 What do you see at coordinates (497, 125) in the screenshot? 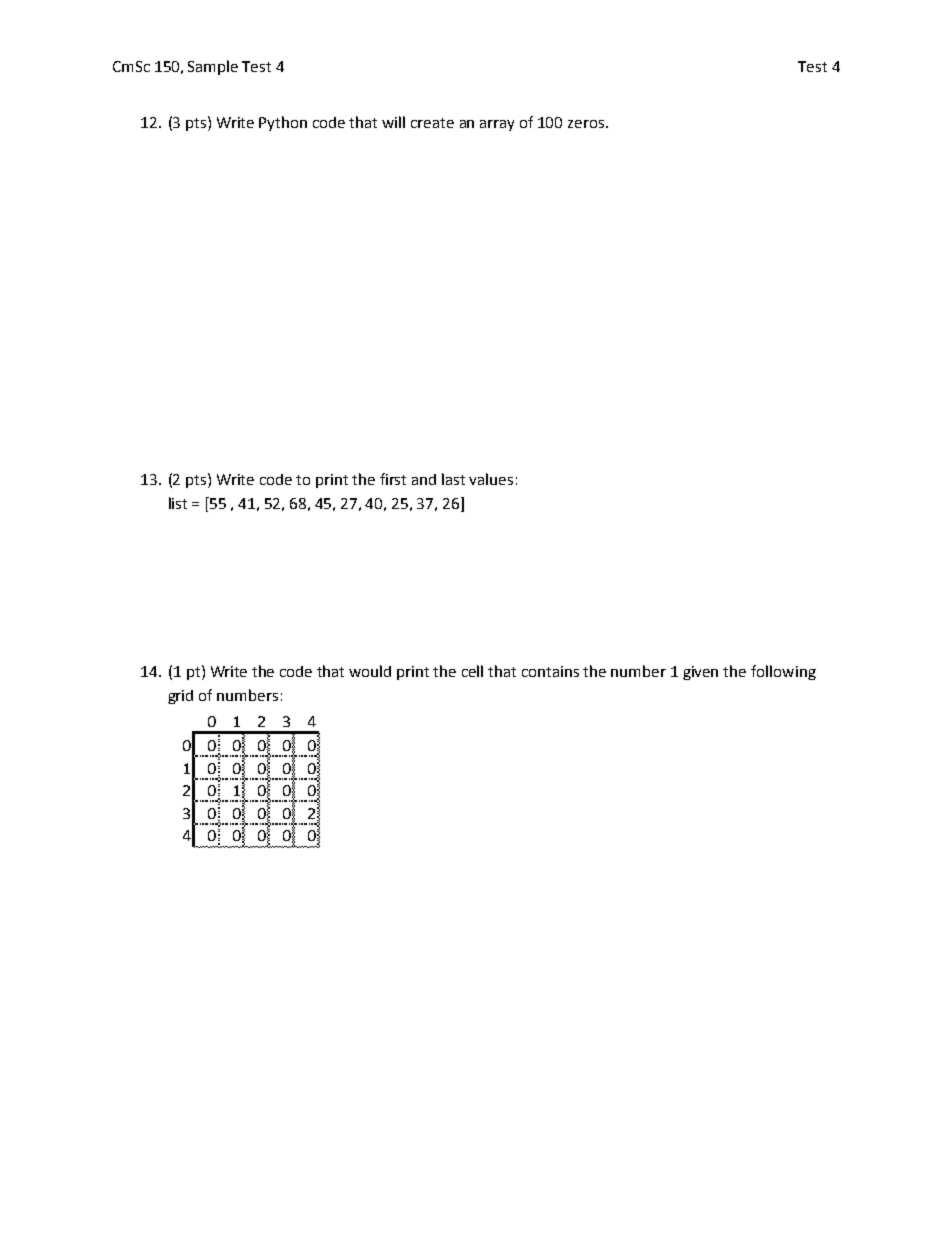
I see `array` at bounding box center [497, 125].
